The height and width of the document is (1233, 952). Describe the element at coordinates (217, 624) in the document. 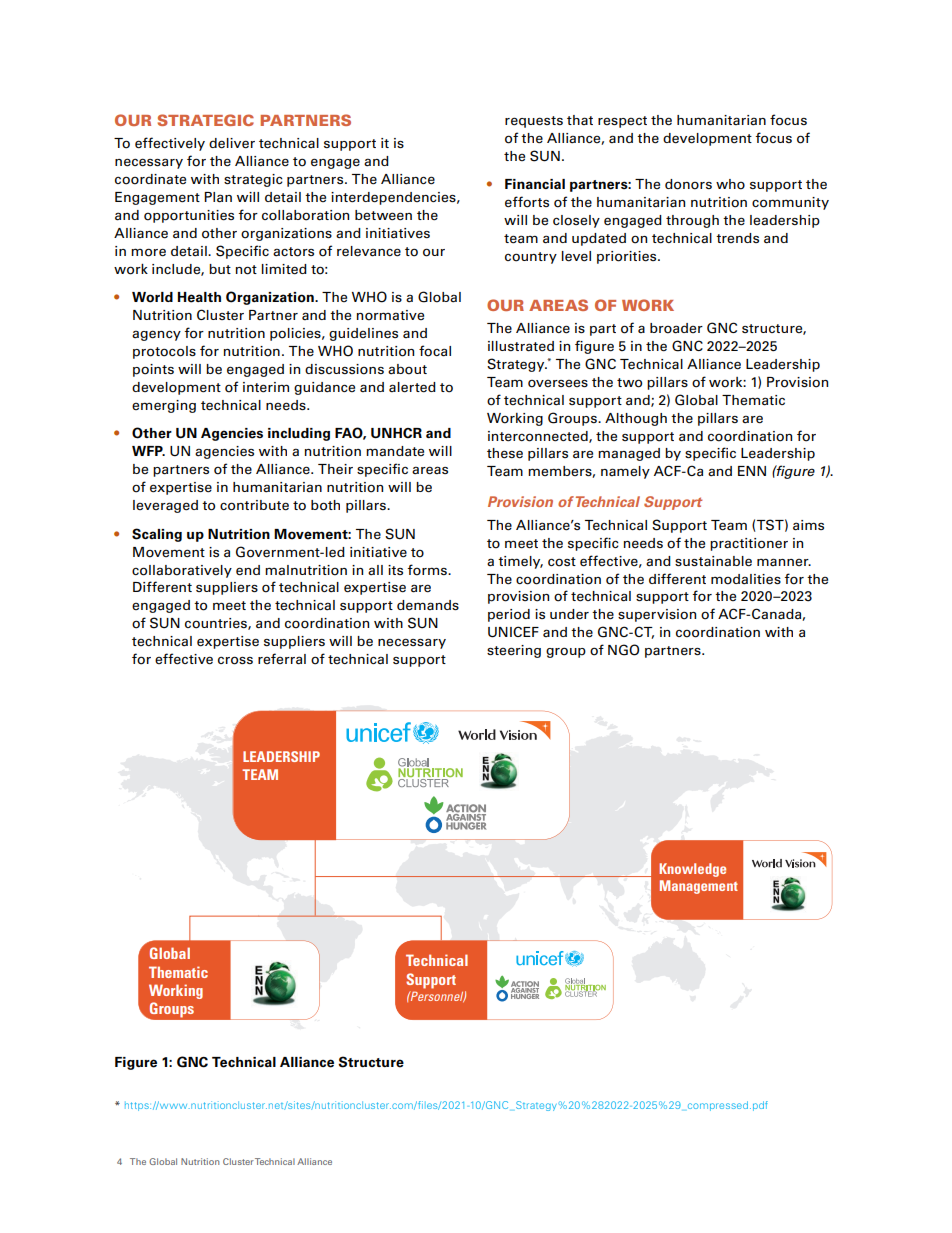

I see `countries` at that location.
